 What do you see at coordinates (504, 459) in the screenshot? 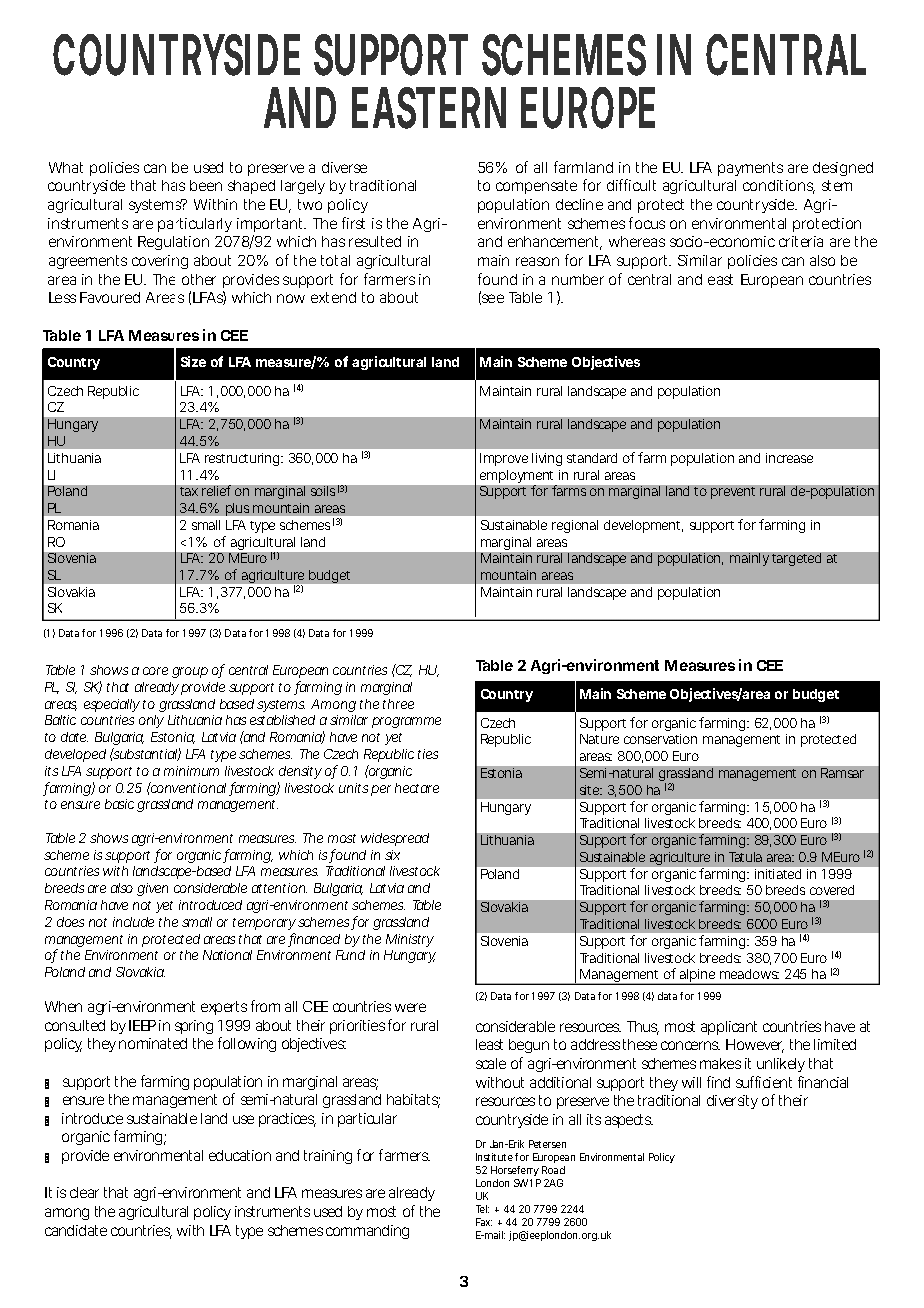
I see `Improve` at bounding box center [504, 459].
